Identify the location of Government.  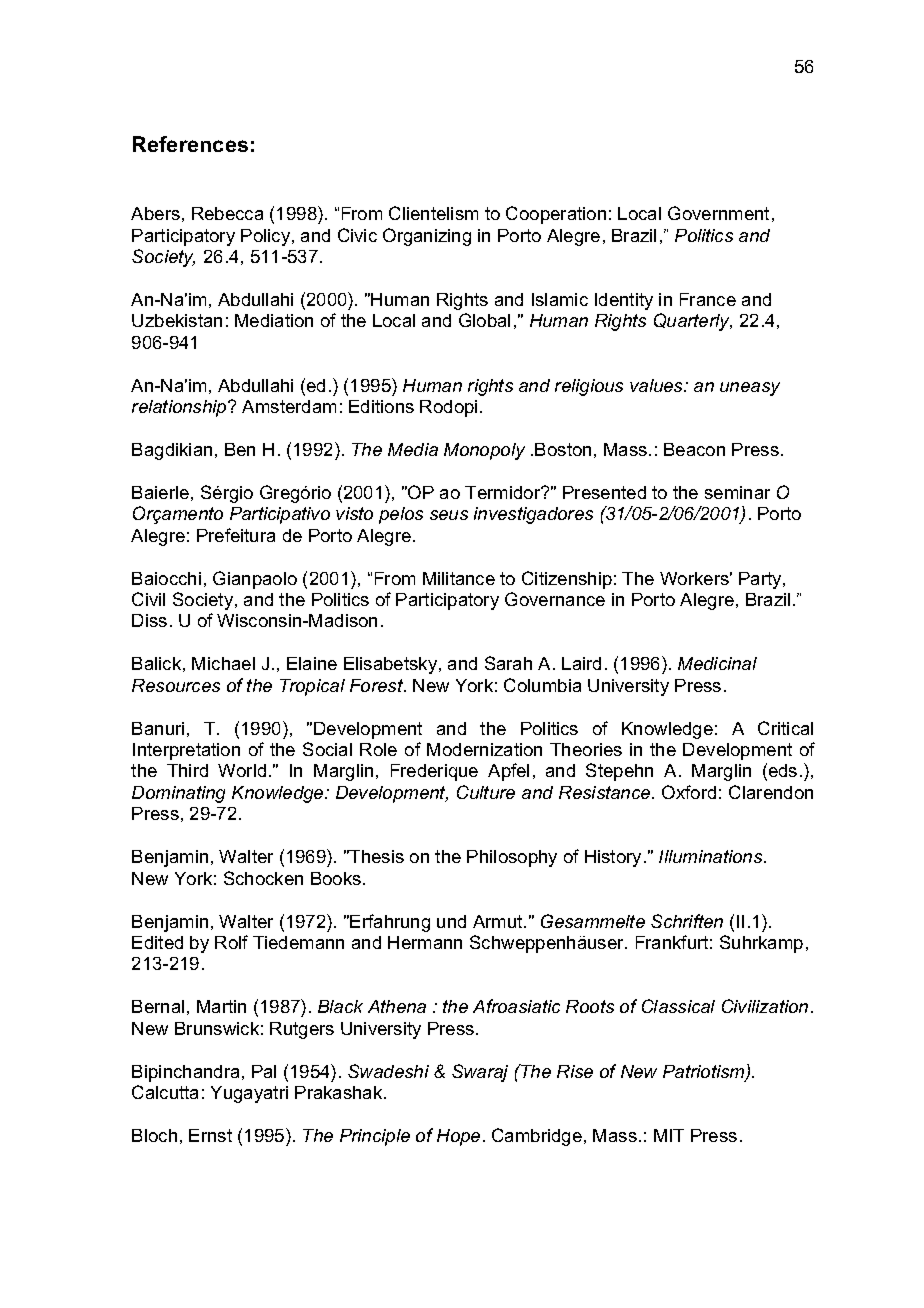
(718, 213).
